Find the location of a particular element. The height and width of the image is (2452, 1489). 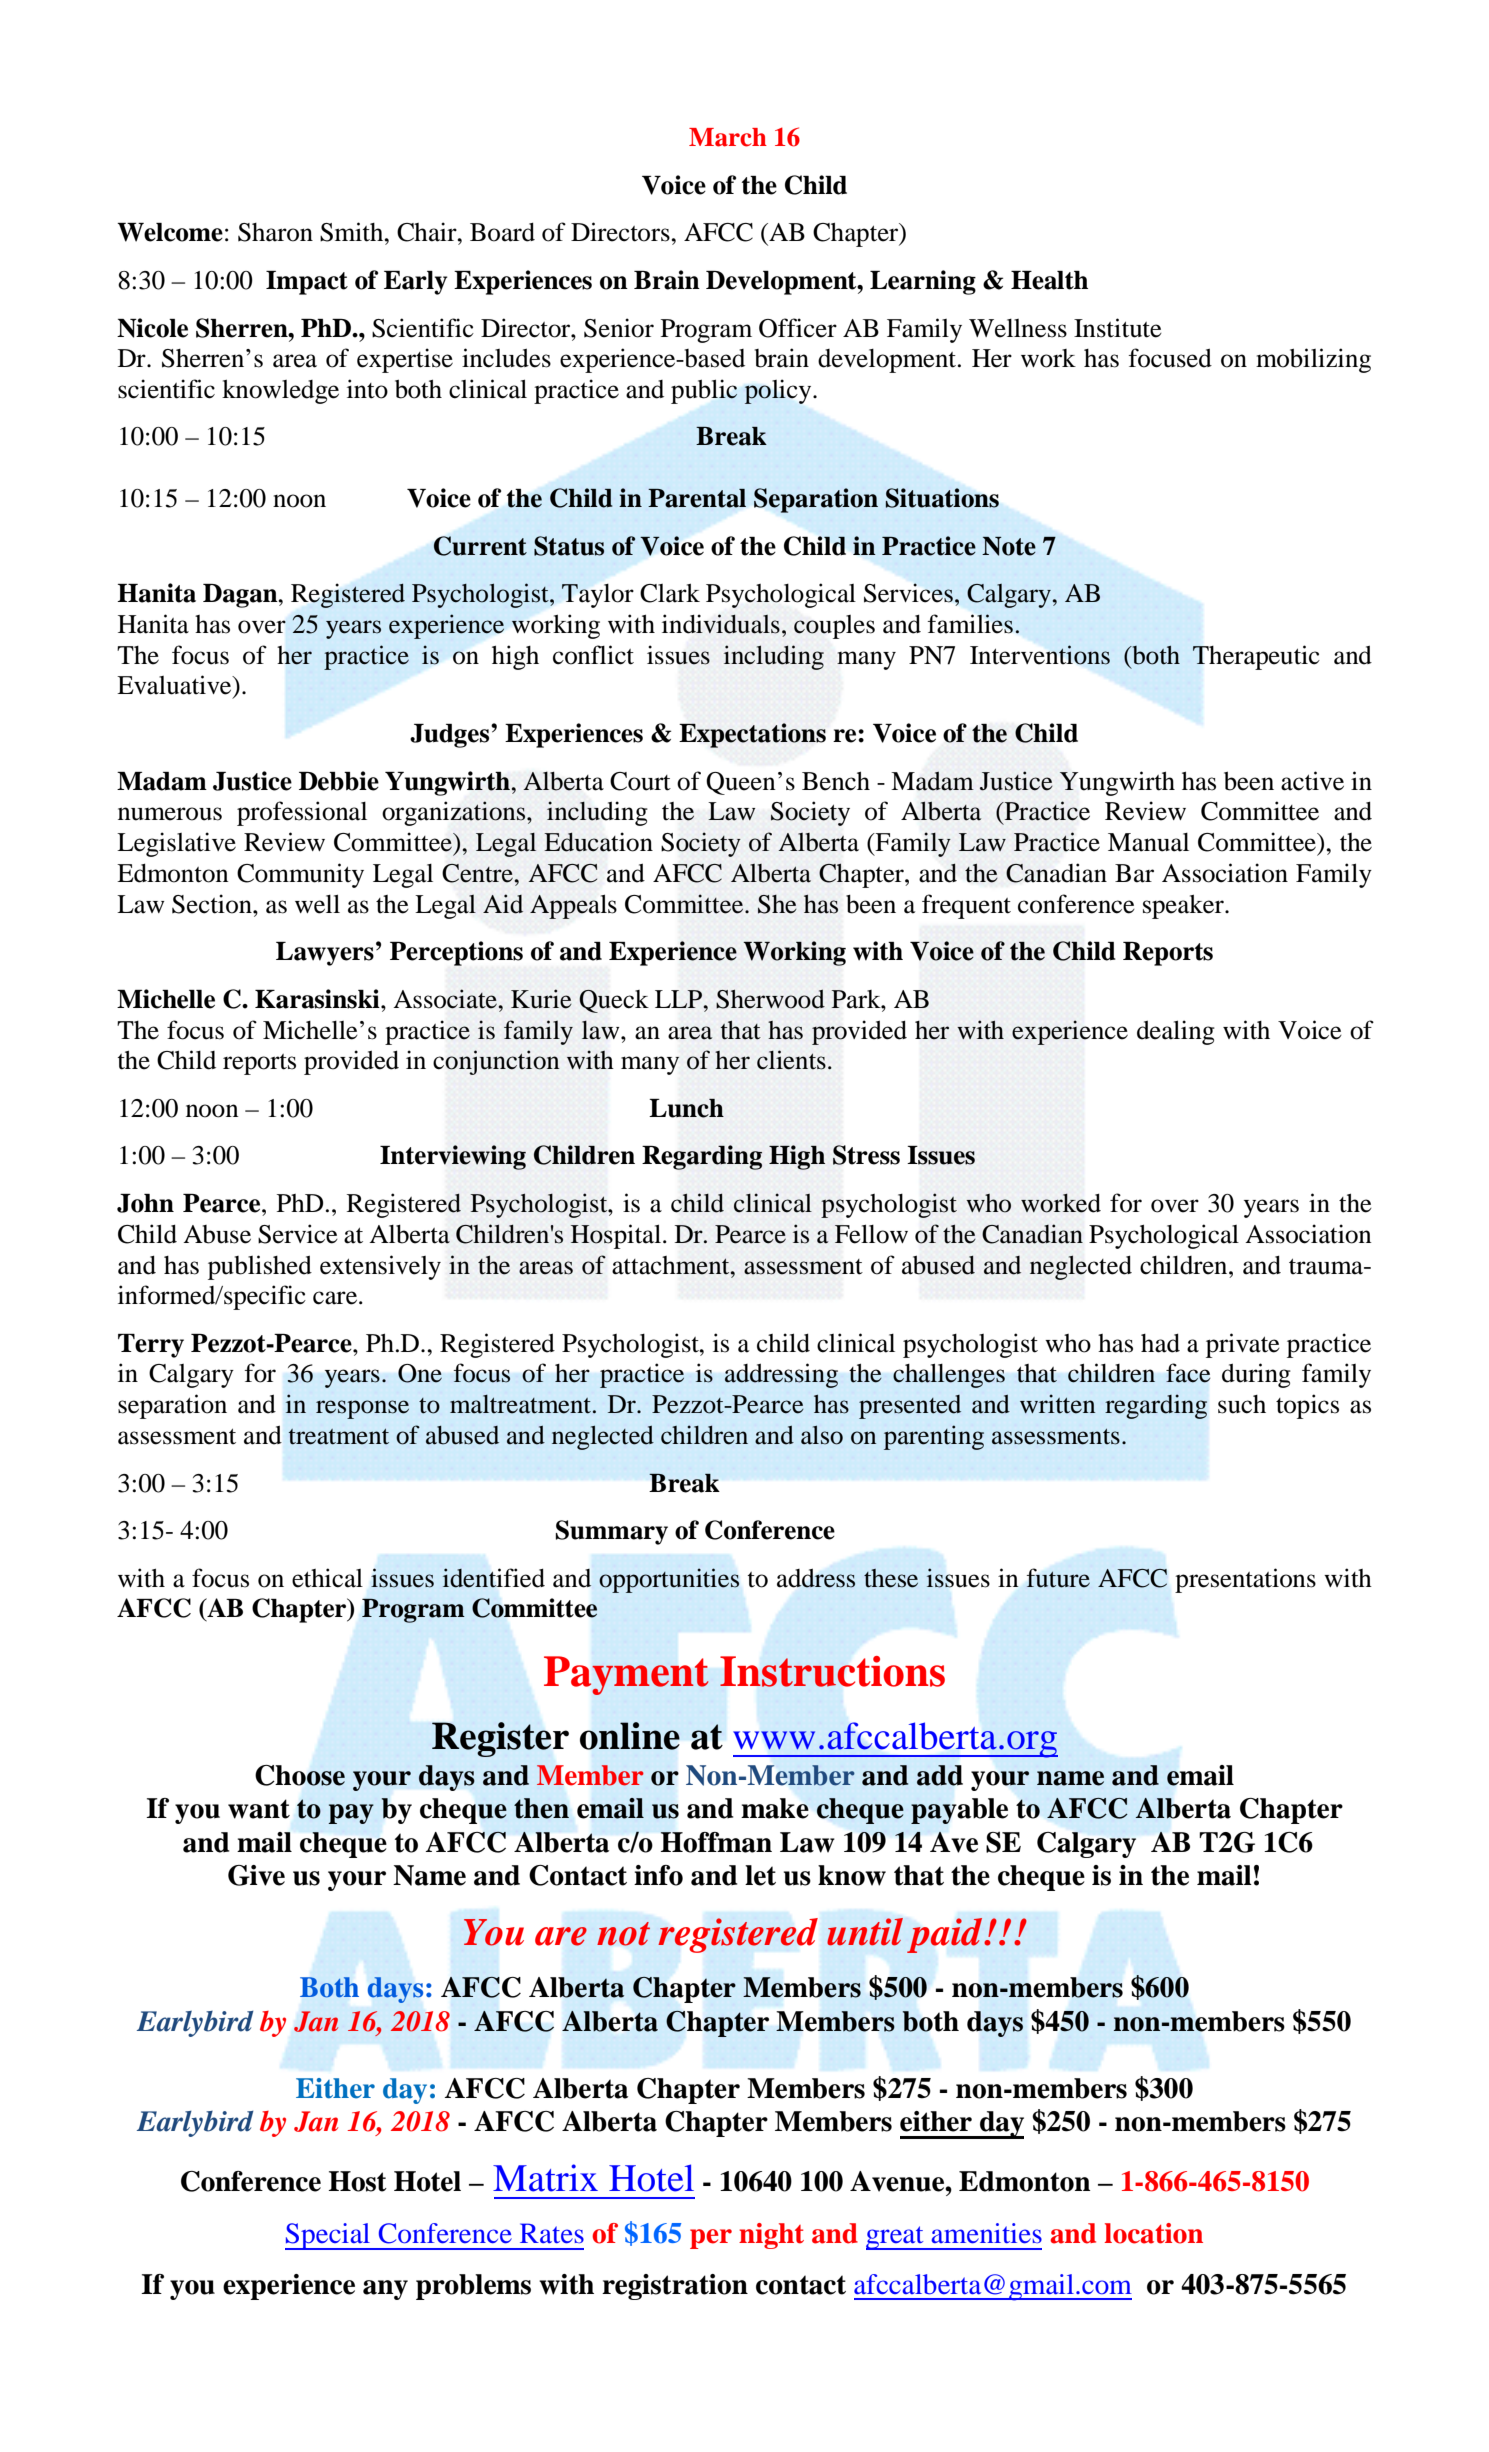

had is located at coordinates (1160, 1343).
